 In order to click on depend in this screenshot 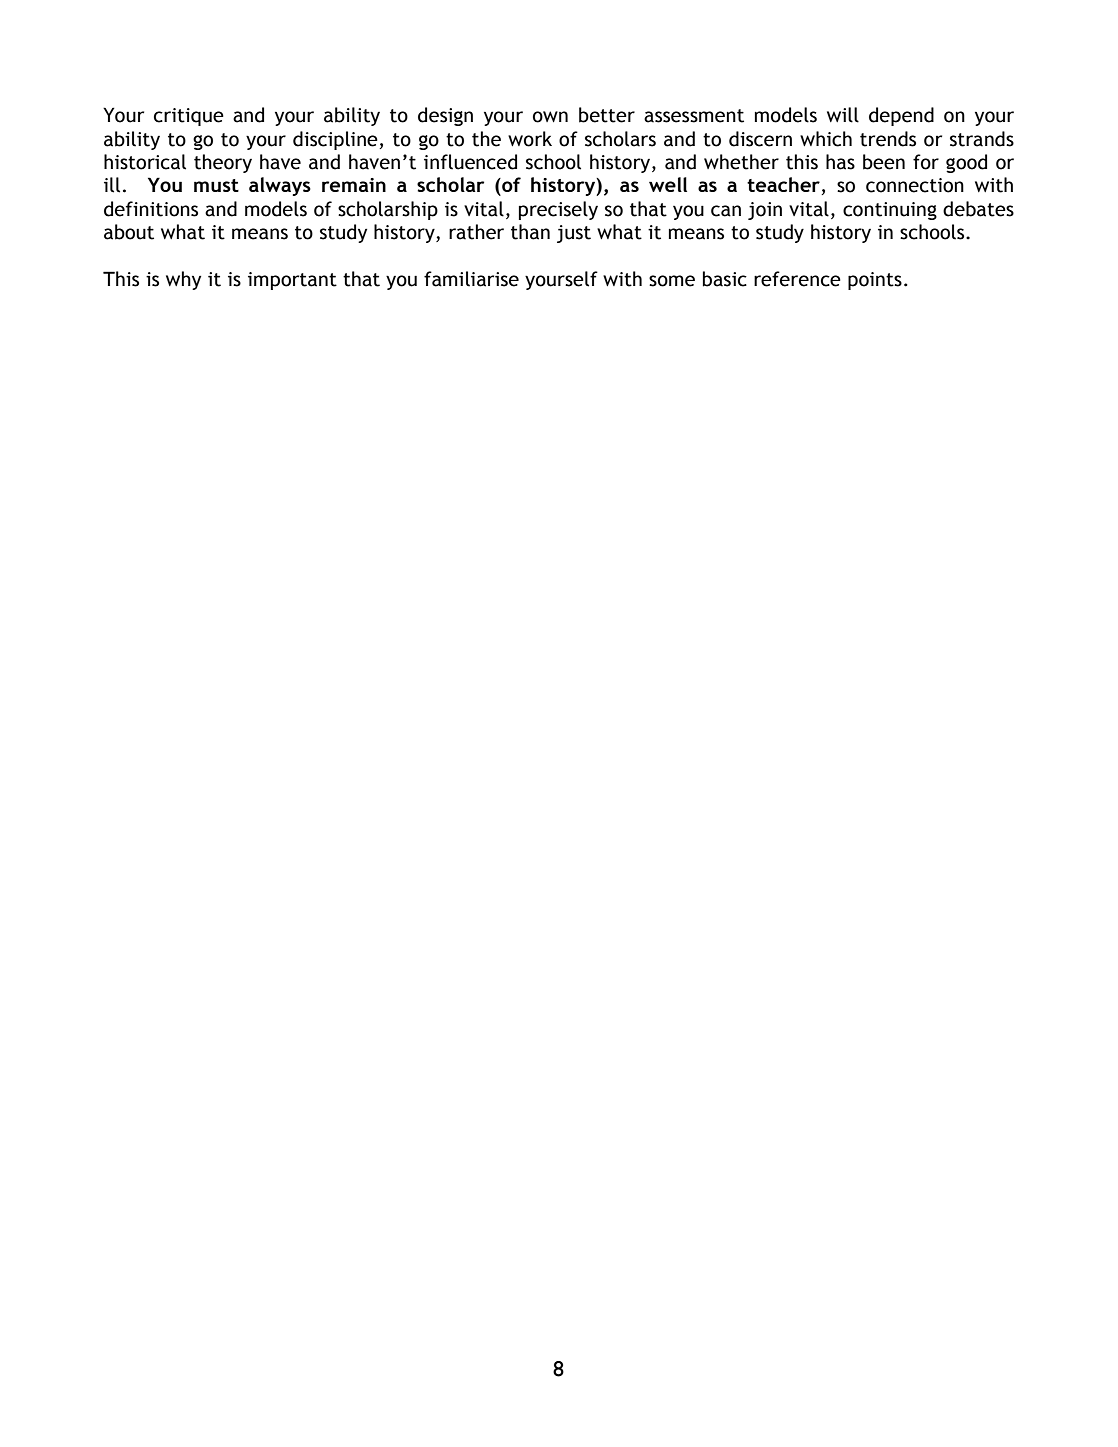, I will do `click(901, 116)`.
